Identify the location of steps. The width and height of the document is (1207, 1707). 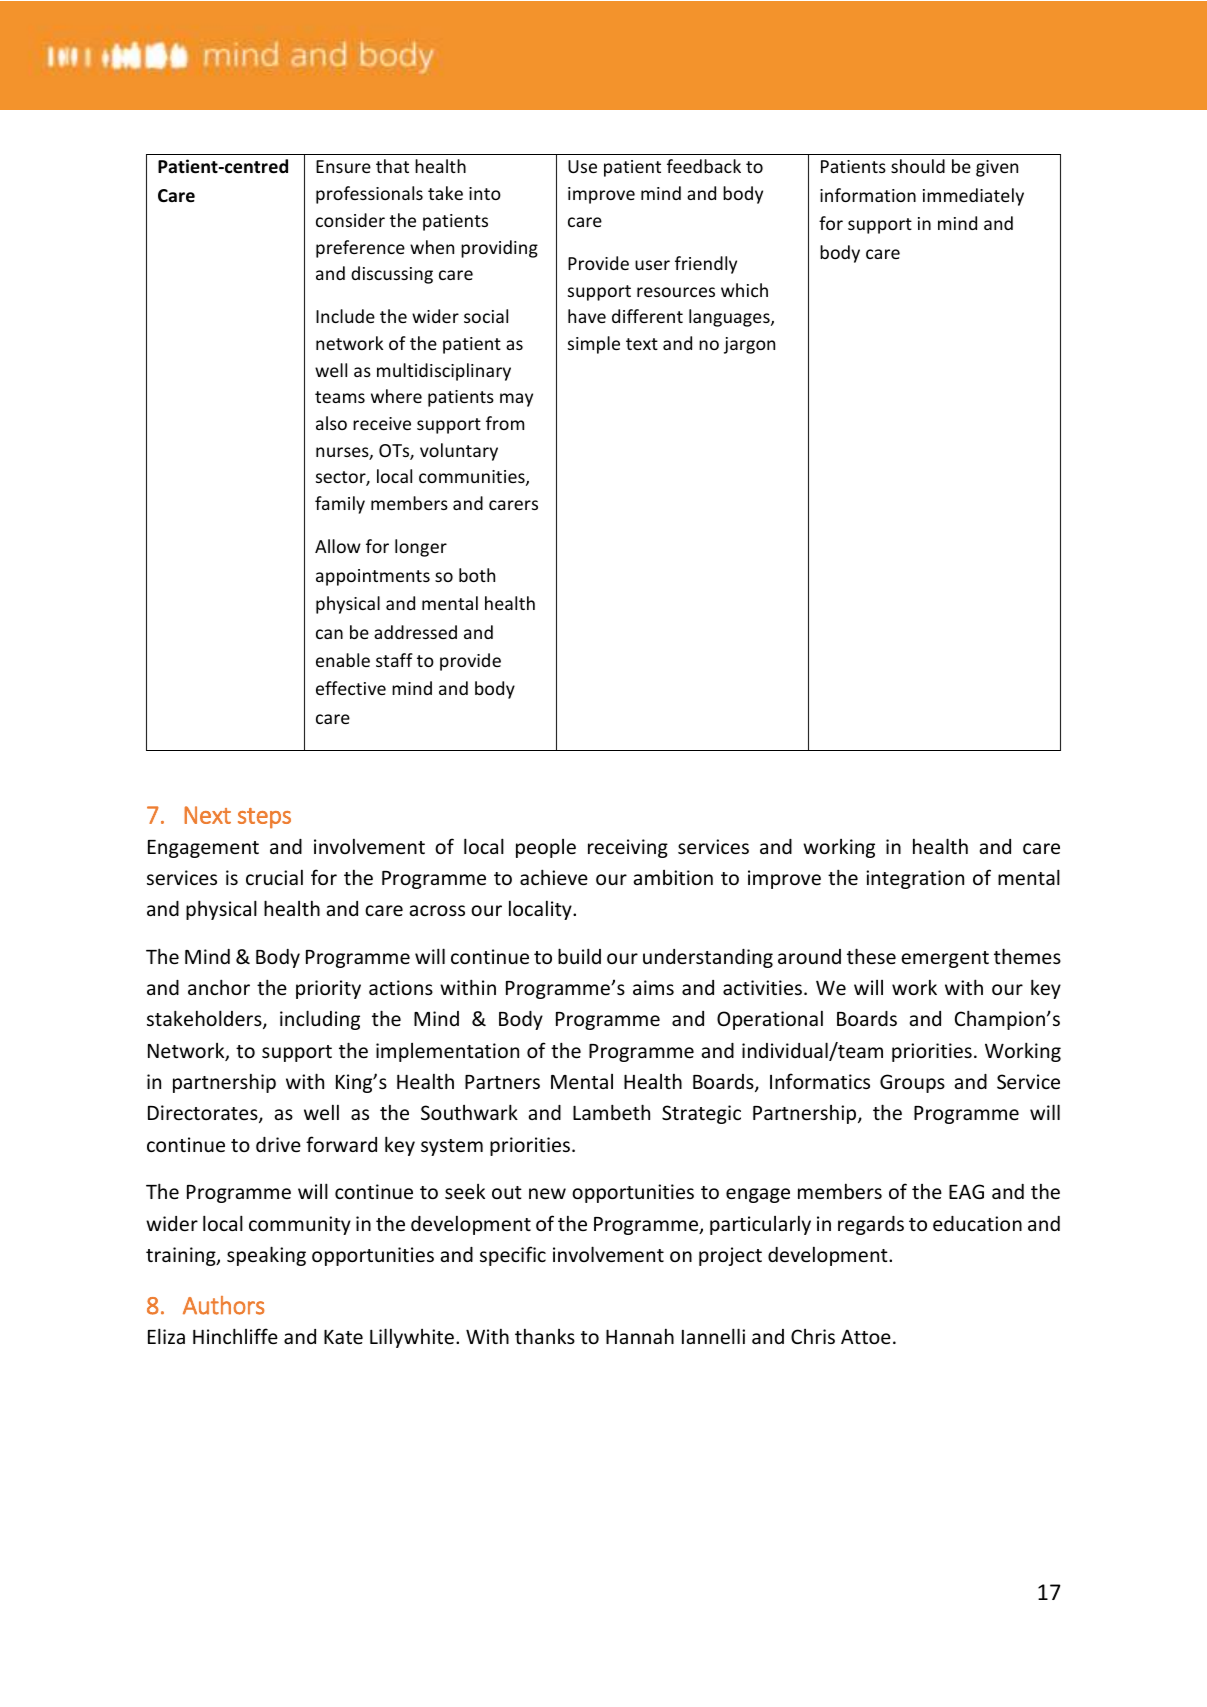
(264, 818).
